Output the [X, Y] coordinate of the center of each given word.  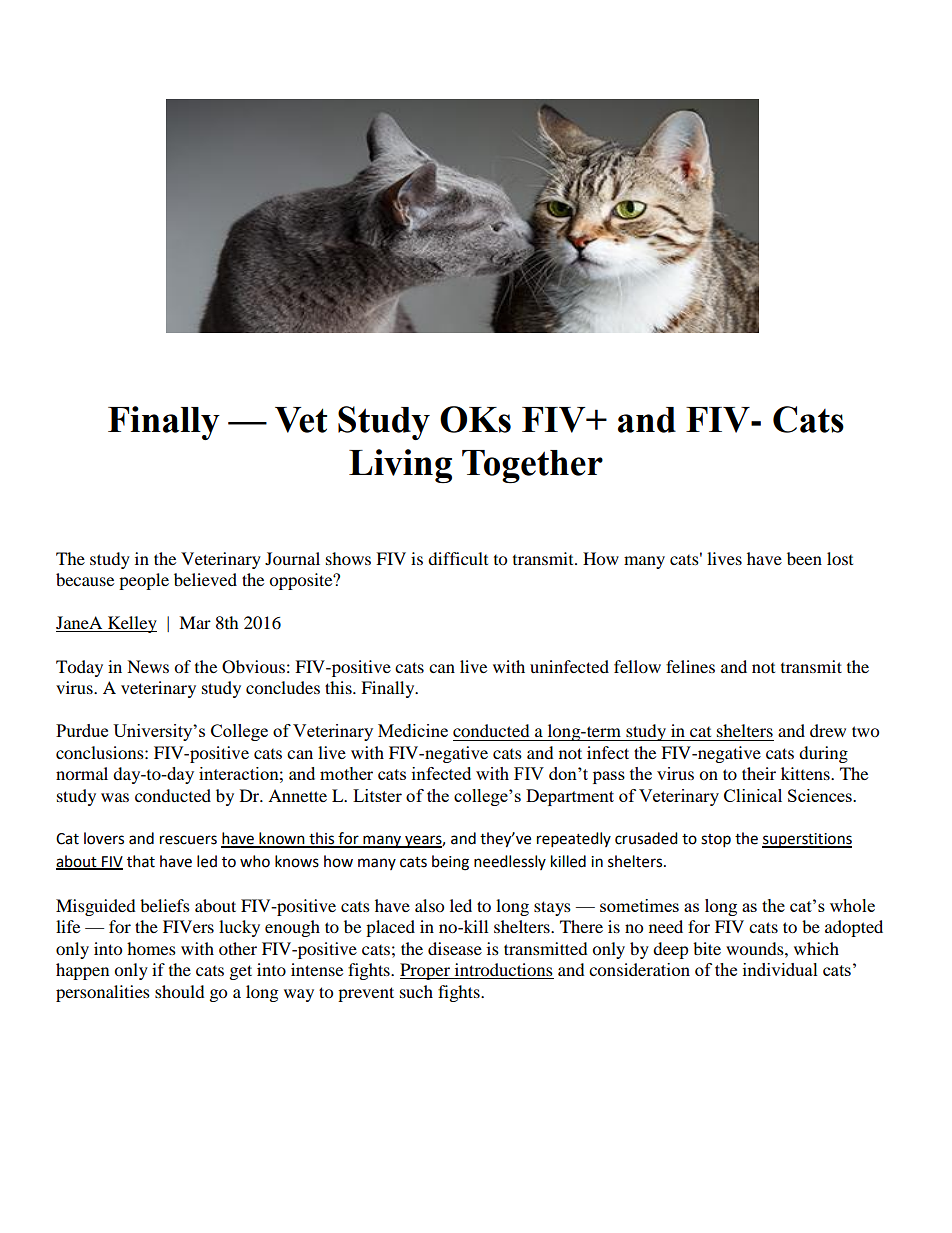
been [804, 558]
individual [780, 969]
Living [400, 466]
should [180, 991]
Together [532, 467]
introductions [503, 971]
